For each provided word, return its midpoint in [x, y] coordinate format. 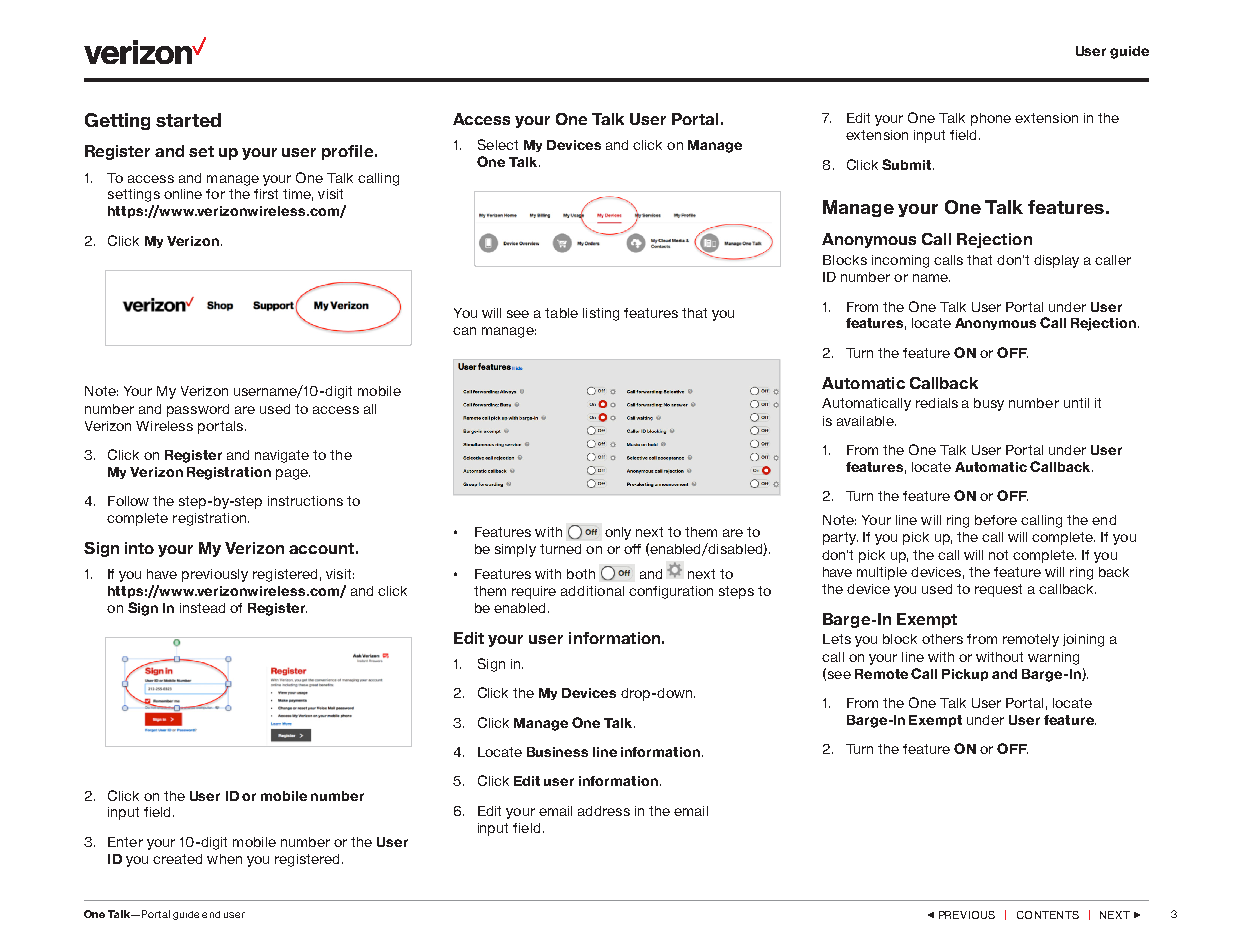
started [188, 120]
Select [498, 144]
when [224, 859]
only [618, 533]
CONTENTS [1048, 915]
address [604, 811]
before [996, 520]
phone [991, 119]
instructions [305, 501]
